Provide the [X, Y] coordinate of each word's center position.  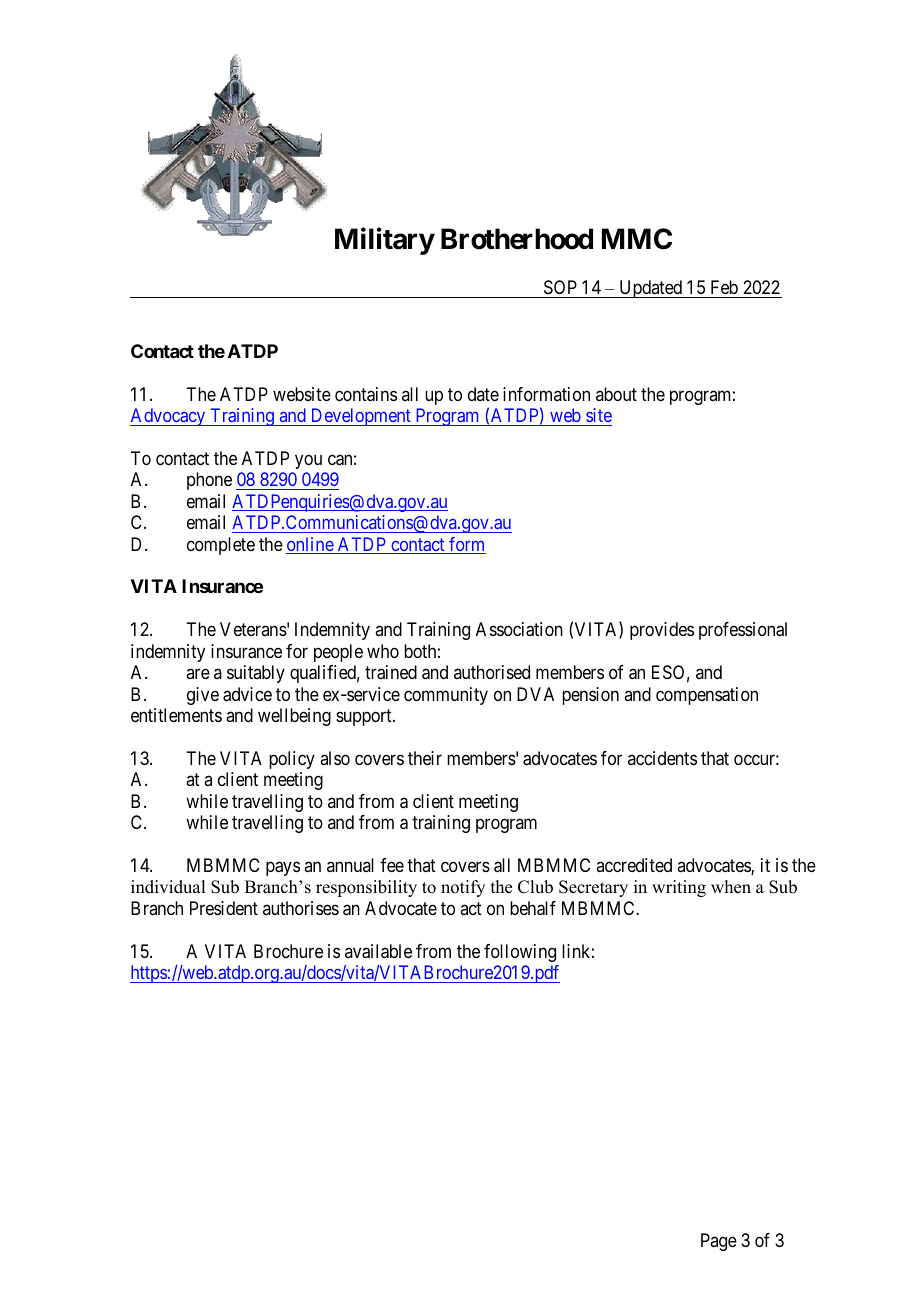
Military [385, 241]
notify [463, 888]
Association [519, 629]
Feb [724, 287]
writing [679, 888]
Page [719, 1242]
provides [662, 631]
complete [221, 546]
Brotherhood [517, 239]
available [378, 951]
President [224, 908]
